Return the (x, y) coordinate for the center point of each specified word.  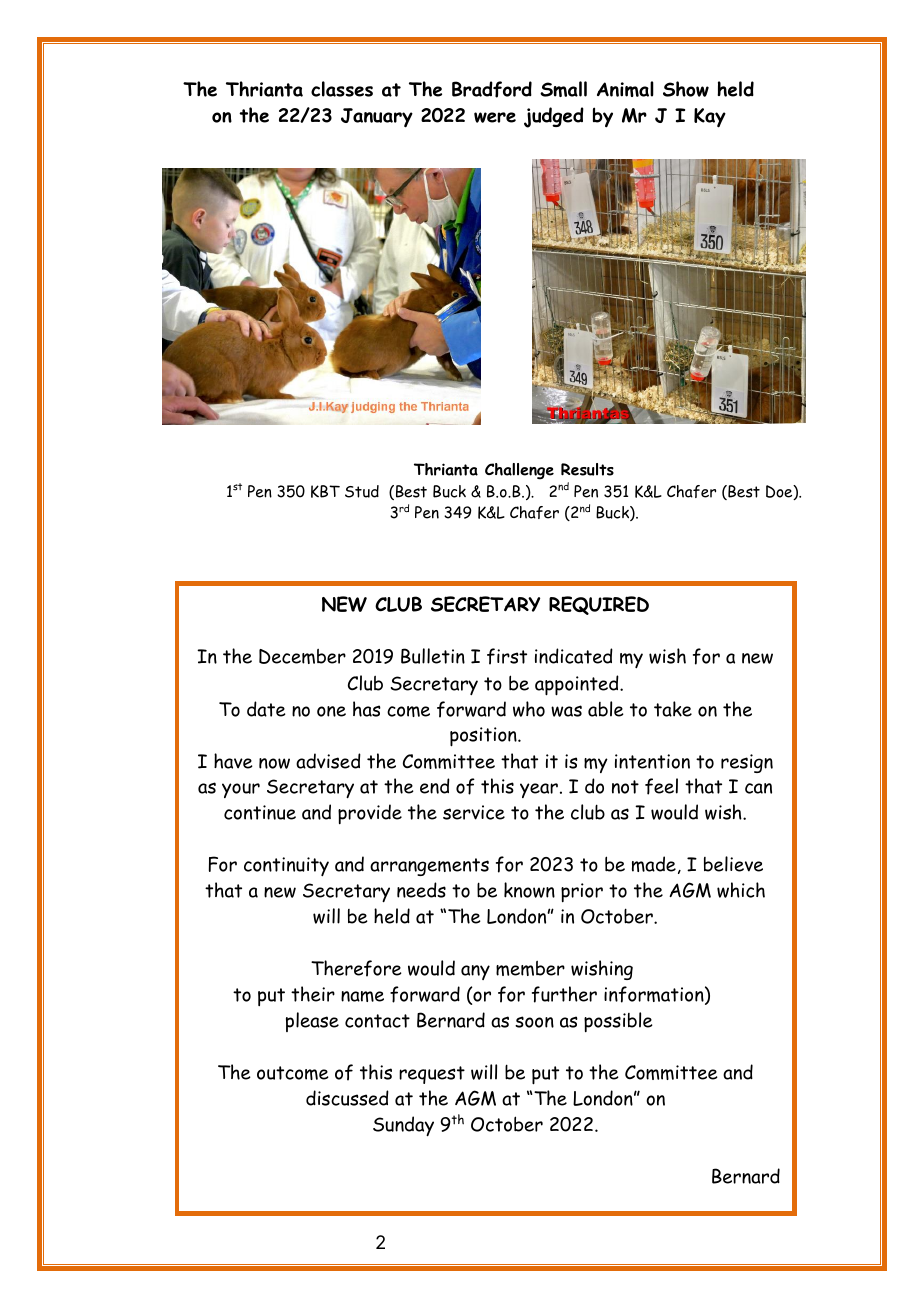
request (432, 1075)
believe (733, 864)
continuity (286, 866)
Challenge (519, 471)
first (507, 656)
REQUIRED (599, 605)
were (495, 117)
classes (342, 89)
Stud (362, 491)
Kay (710, 118)
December (302, 656)
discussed (347, 1098)
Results (587, 469)
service (474, 812)
